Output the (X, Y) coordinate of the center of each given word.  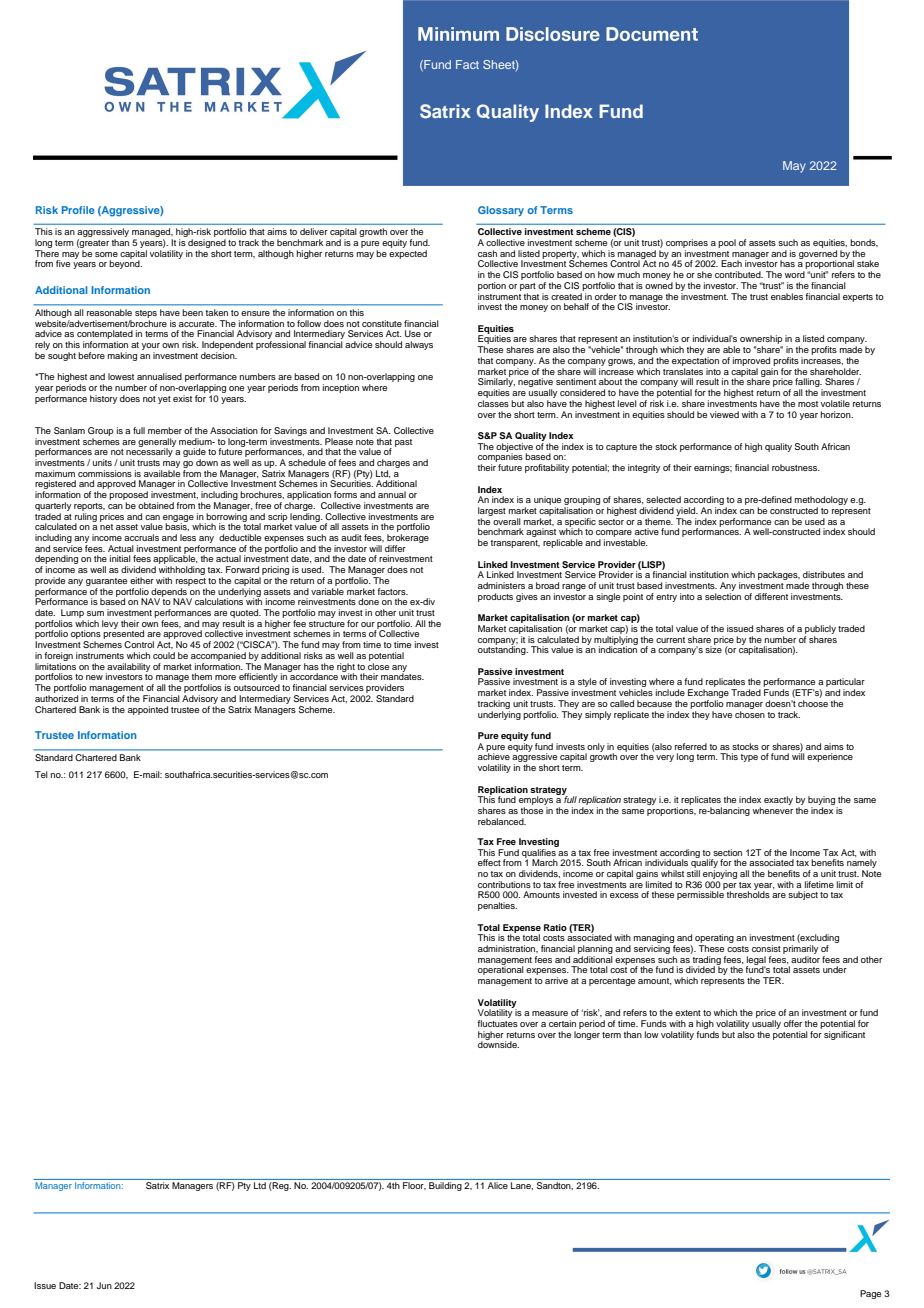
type (749, 758)
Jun (104, 1285)
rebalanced (502, 821)
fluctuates (497, 1023)
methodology (821, 502)
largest (492, 511)
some (106, 254)
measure (550, 1013)
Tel (41, 774)
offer (793, 1023)
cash (487, 253)
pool (727, 243)
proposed (128, 497)
